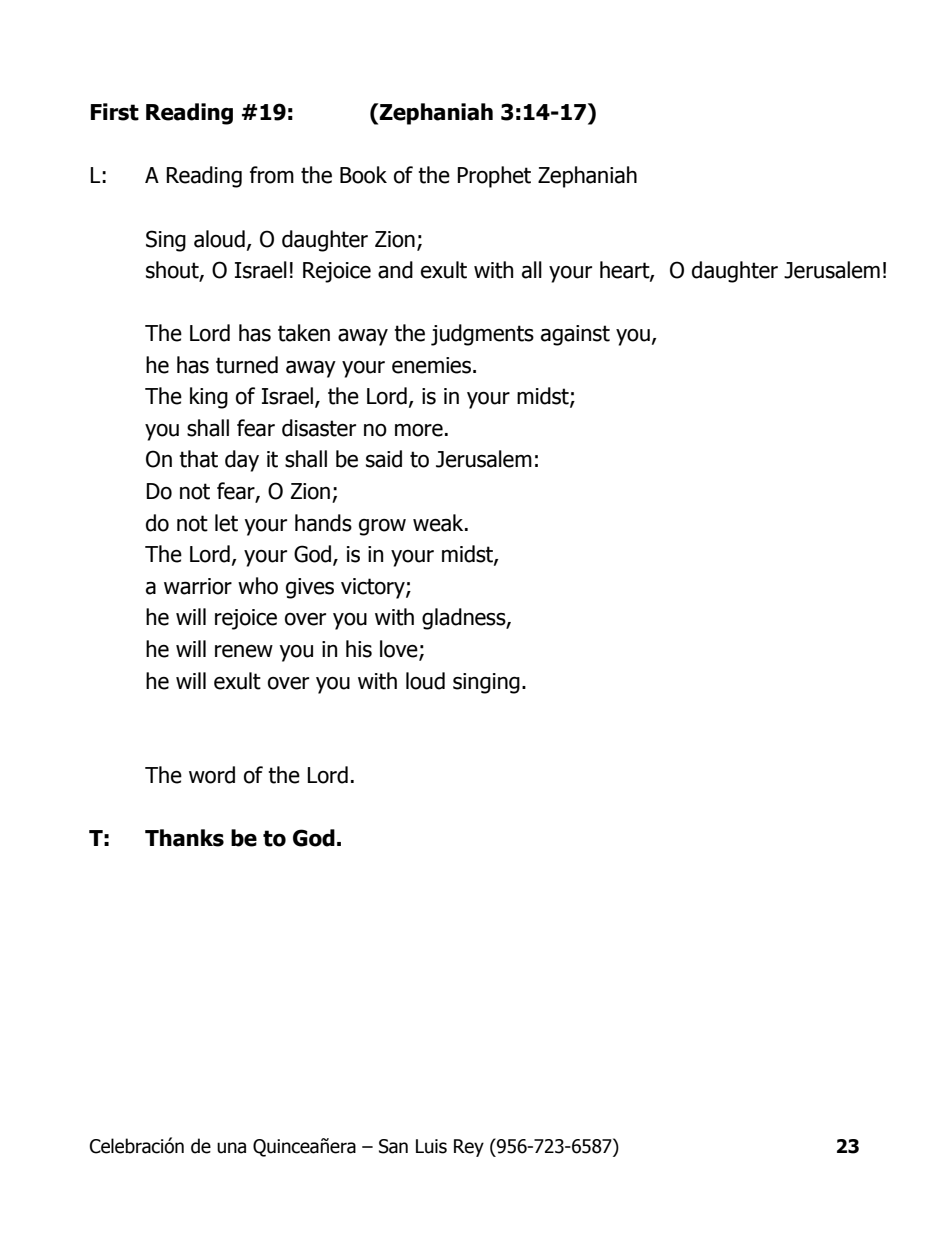 This document has width=952, height=1233. I want to click on that, so click(198, 459).
